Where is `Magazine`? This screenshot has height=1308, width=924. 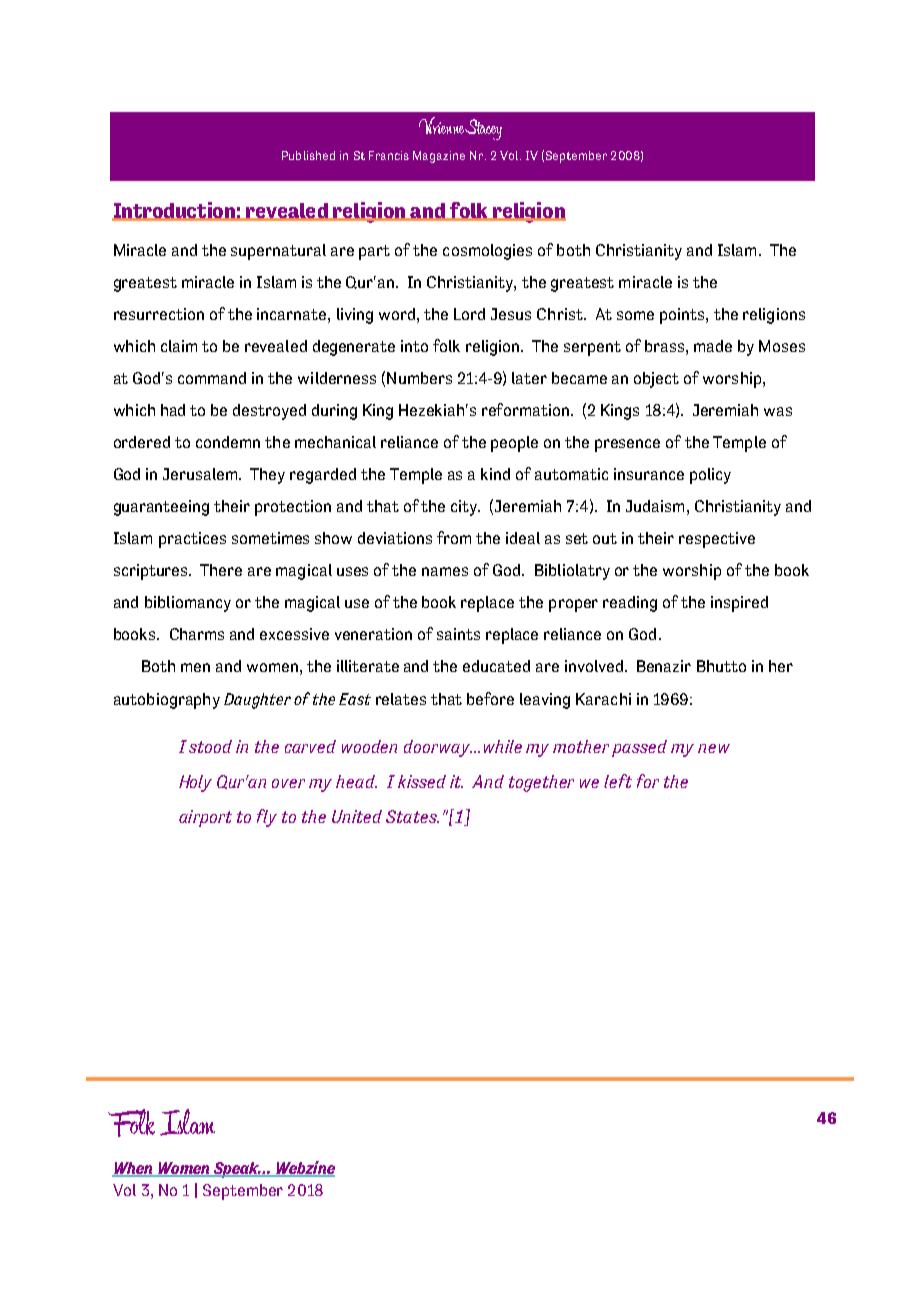 Magazine is located at coordinates (439, 157).
